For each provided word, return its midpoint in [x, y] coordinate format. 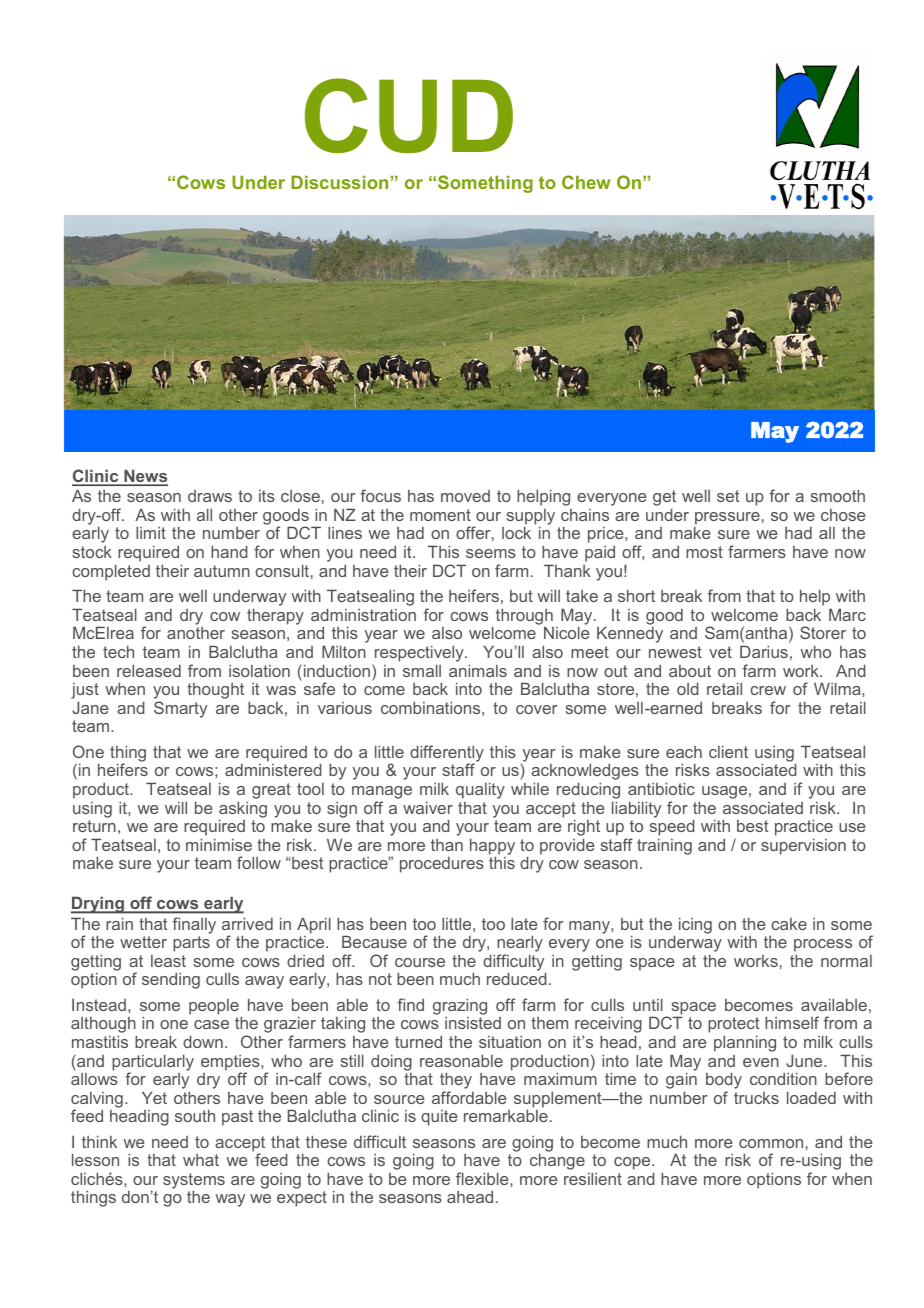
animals [478, 670]
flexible [483, 1178]
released [149, 670]
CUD [409, 115]
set [728, 496]
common [771, 1143]
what [201, 1160]
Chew [586, 182]
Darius [764, 651]
